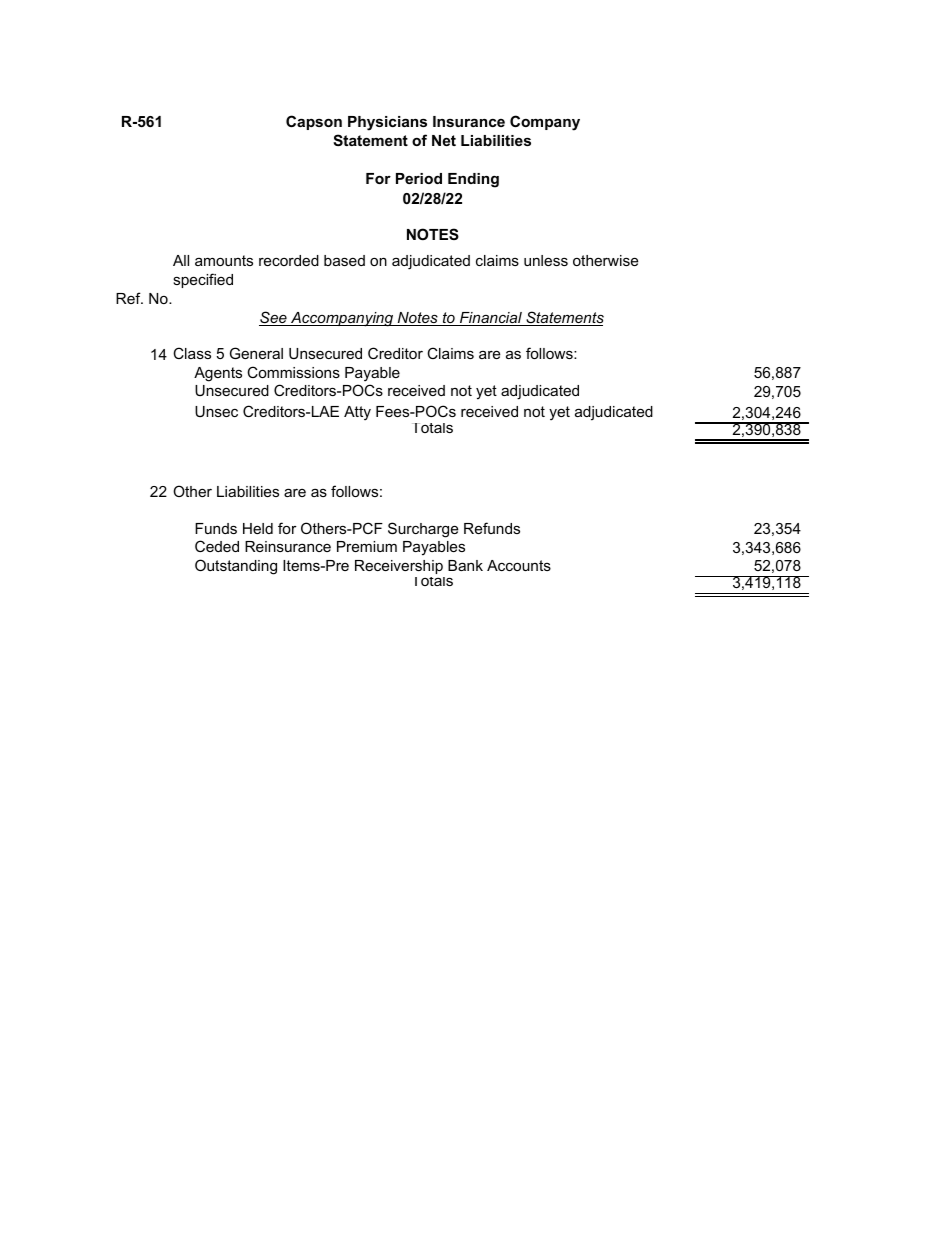 The height and width of the image is (1233, 952). Describe the element at coordinates (367, 546) in the image. I see `Premium` at that location.
